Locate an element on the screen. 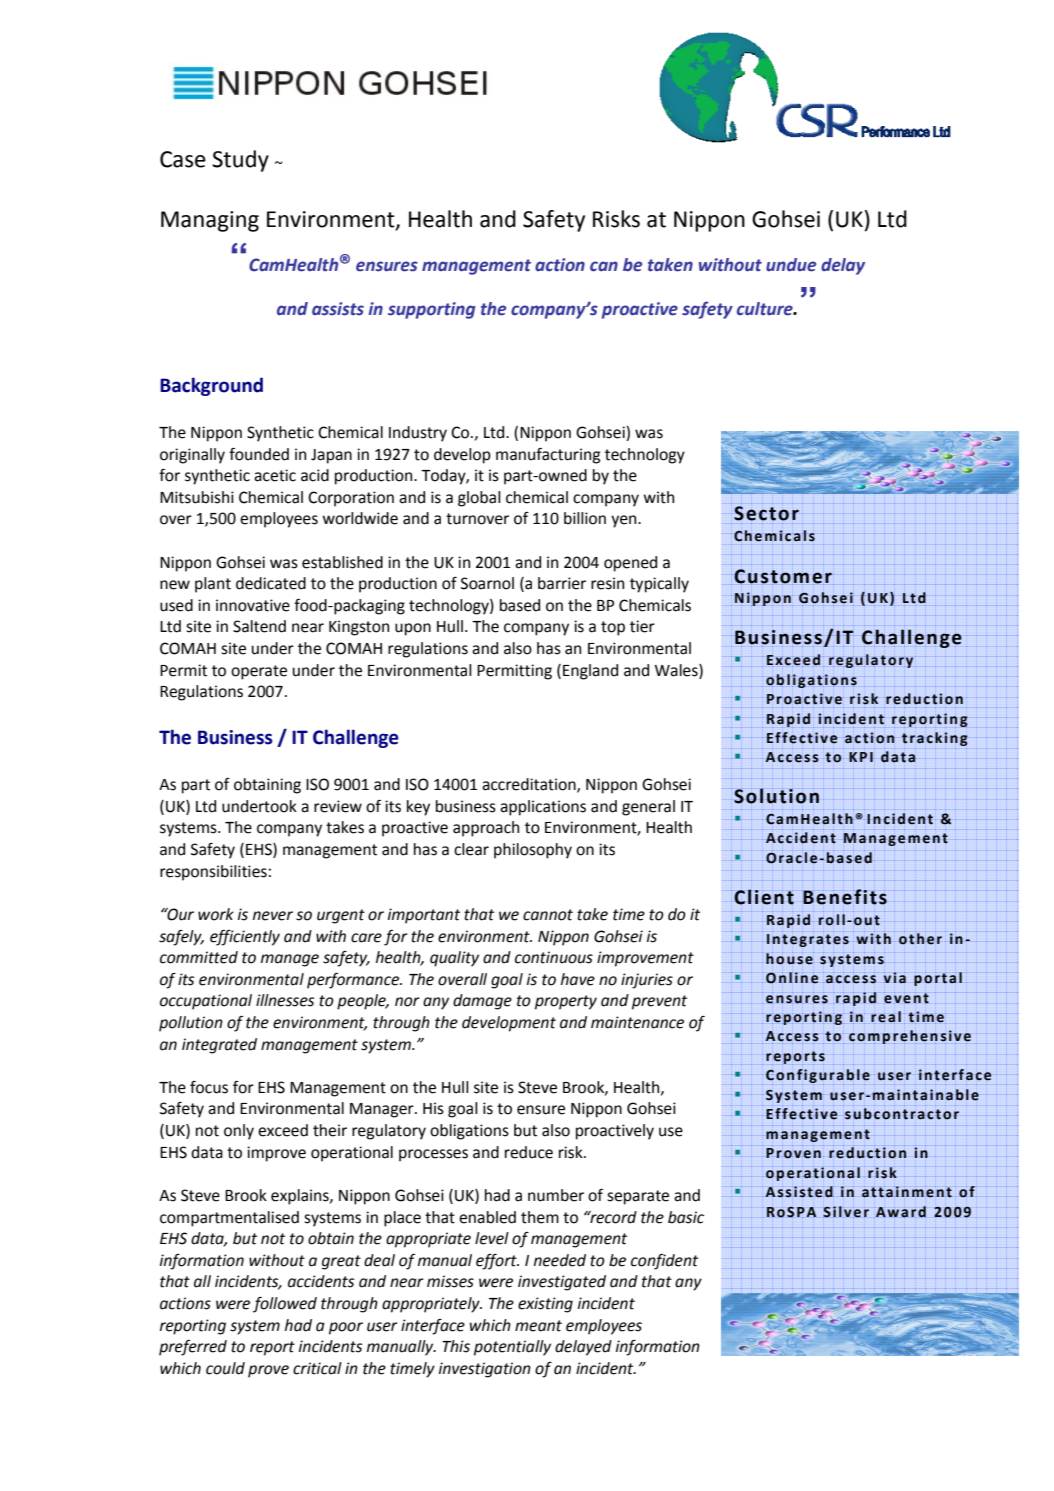 Image resolution: width=1054 pixels, height=1491 pixels. undue is located at coordinates (791, 265).
